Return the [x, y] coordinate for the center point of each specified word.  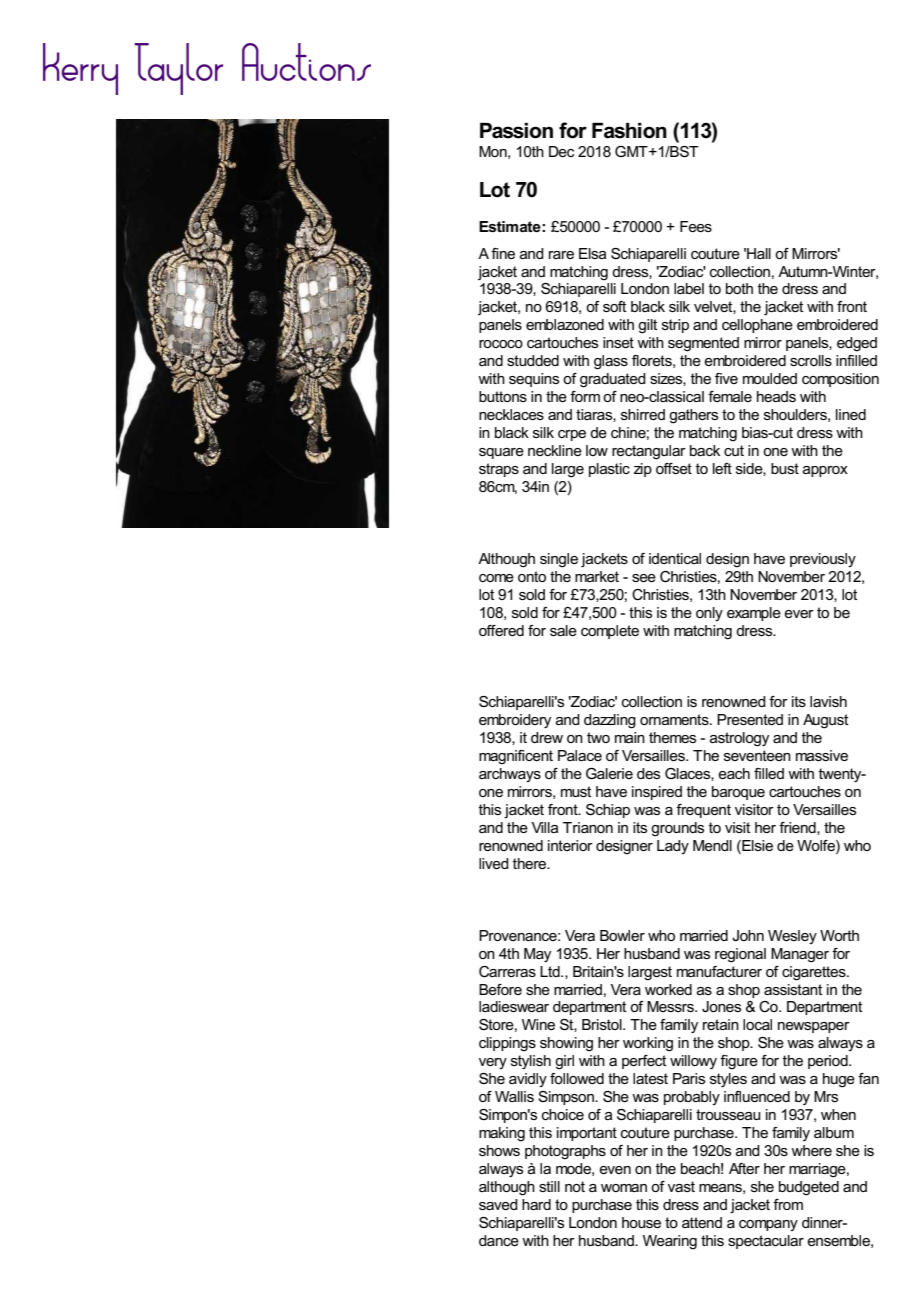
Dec [561, 151]
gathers [693, 416]
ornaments [675, 719]
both [739, 288]
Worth [839, 935]
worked [668, 989]
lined [851, 414]
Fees [696, 226]
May [537, 955]
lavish [828, 701]
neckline [555, 450]
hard [536, 1204]
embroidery [515, 721]
